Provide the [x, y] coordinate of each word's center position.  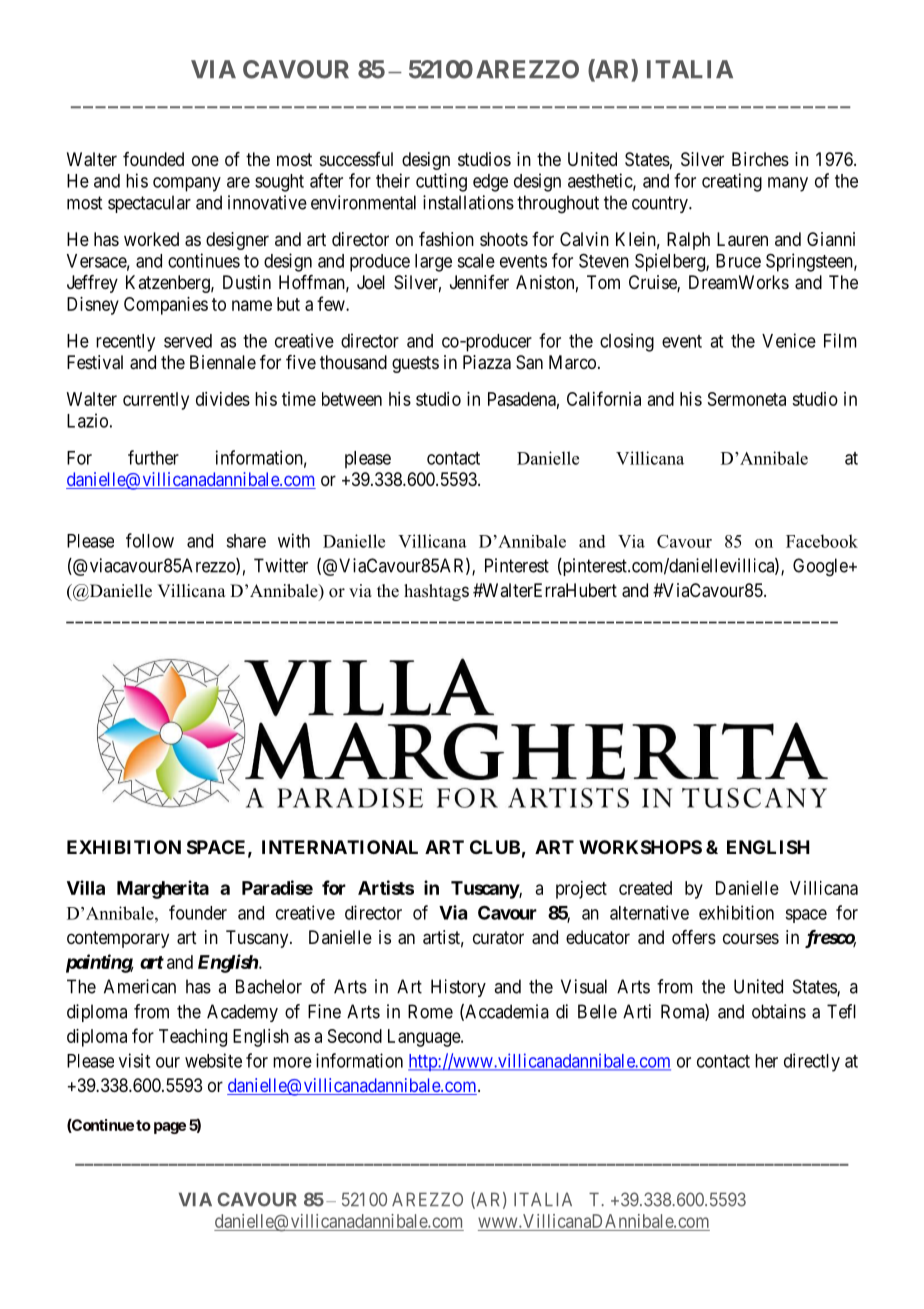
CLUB [495, 847]
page [170, 1128]
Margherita [163, 889]
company [187, 184]
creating [732, 182]
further [153, 457]
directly [812, 1062]
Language [425, 1038]
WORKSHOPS [640, 847]
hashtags [436, 592]
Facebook [822, 541]
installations [468, 202]
